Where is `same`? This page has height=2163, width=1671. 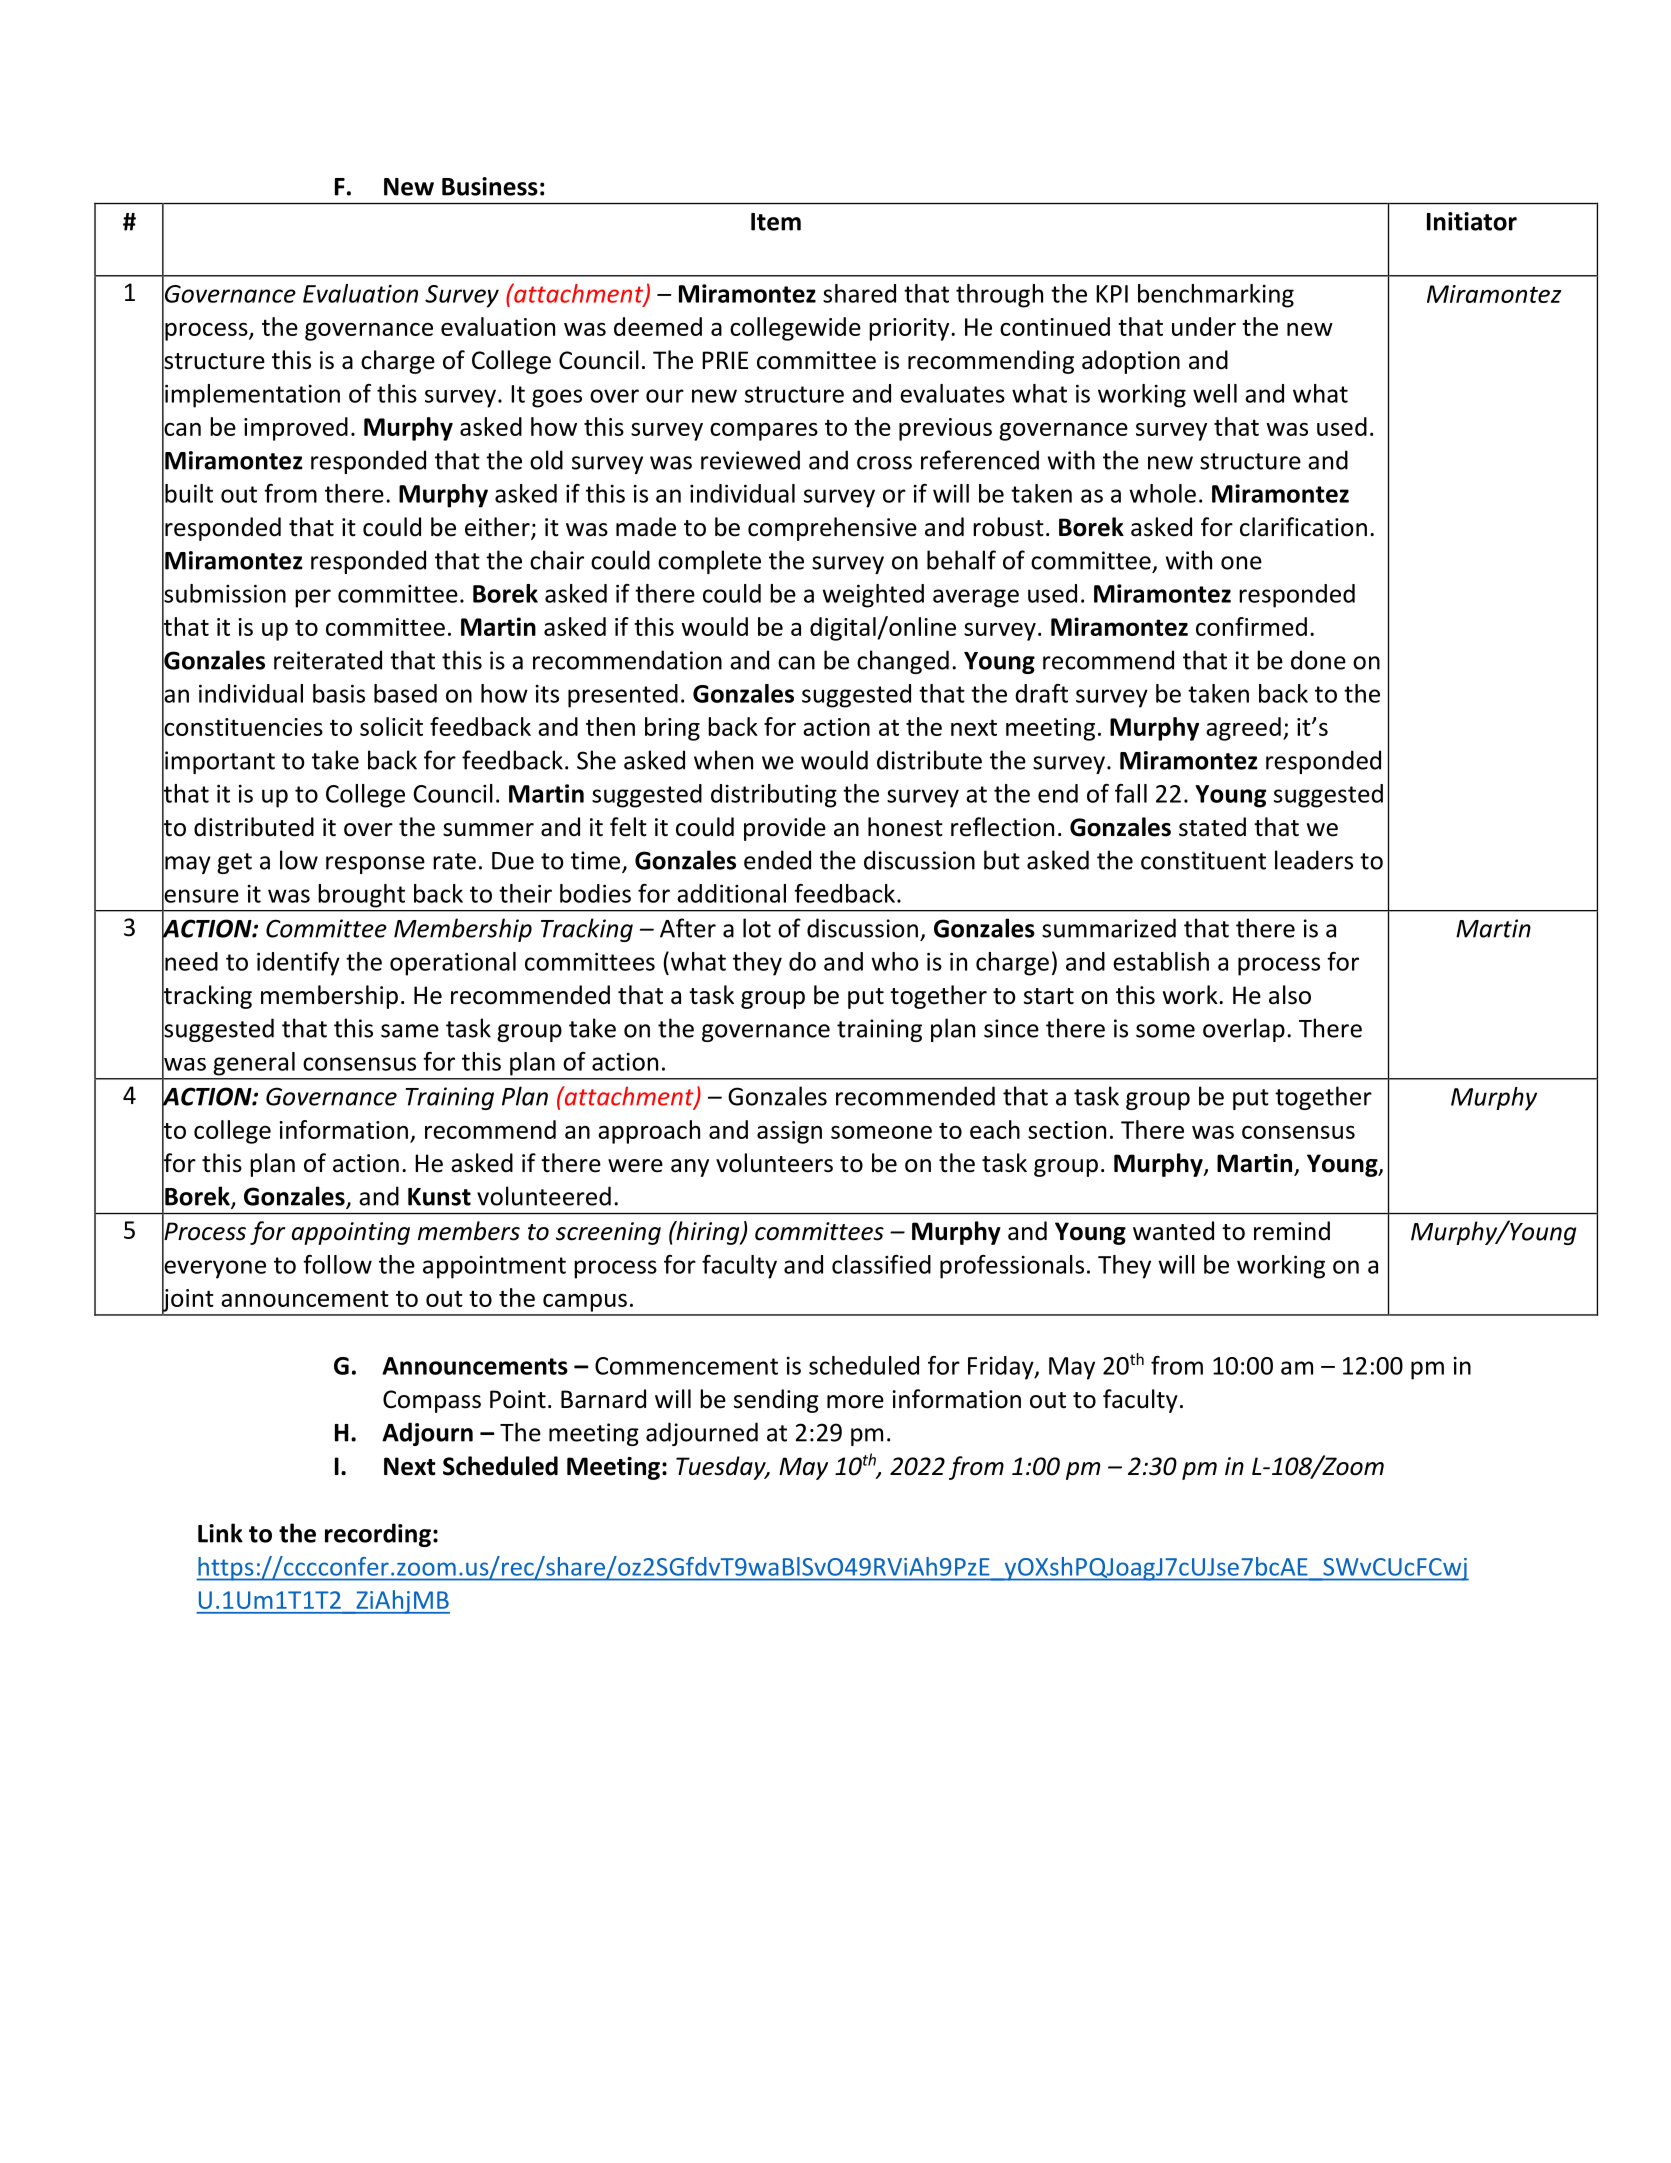 same is located at coordinates (410, 1031).
